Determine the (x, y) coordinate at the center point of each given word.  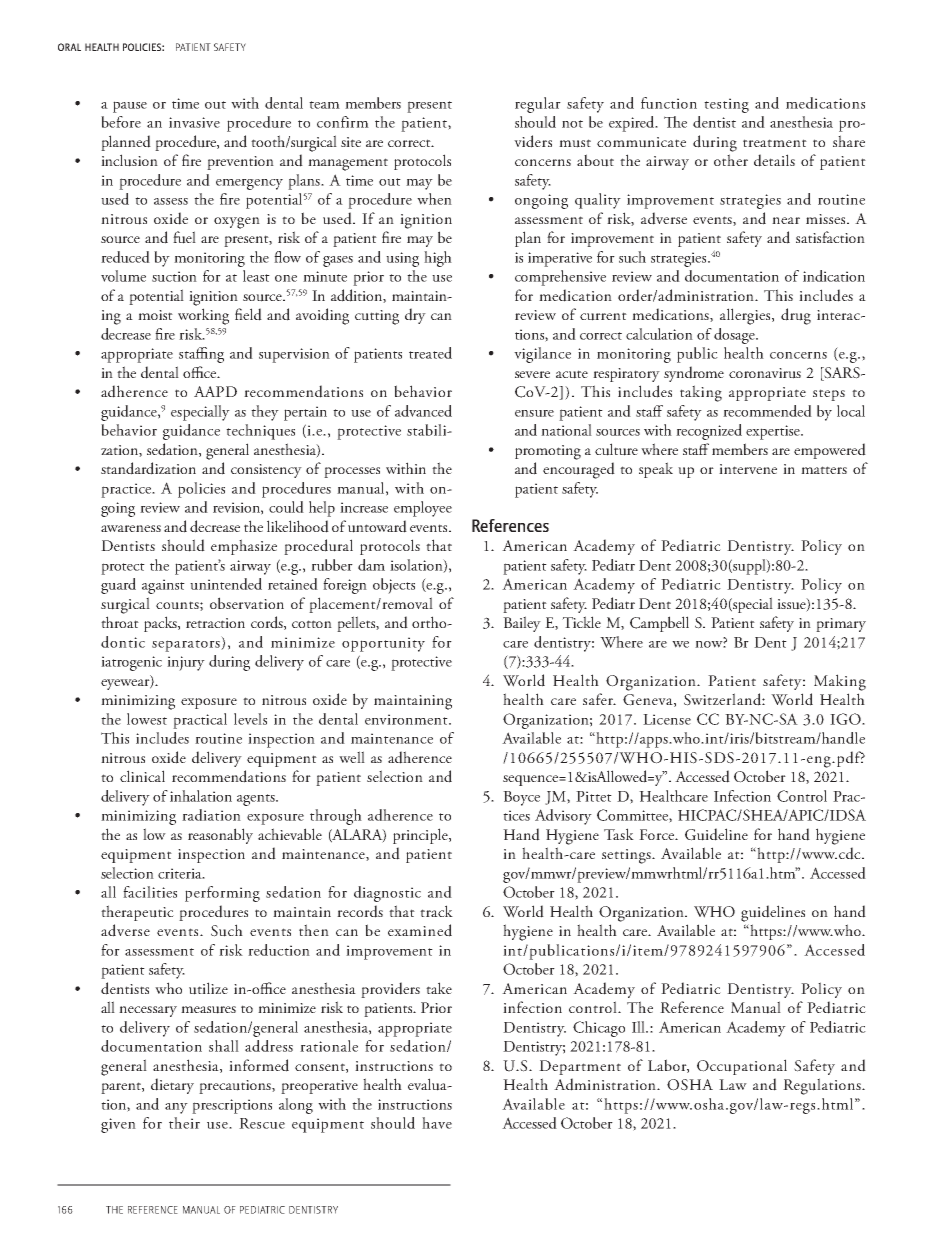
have (437, 1123)
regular (538, 105)
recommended (767, 411)
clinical (142, 776)
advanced (423, 411)
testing (726, 105)
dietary (172, 1086)
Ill (640, 1027)
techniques (260, 432)
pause (130, 107)
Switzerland (723, 699)
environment (407, 719)
